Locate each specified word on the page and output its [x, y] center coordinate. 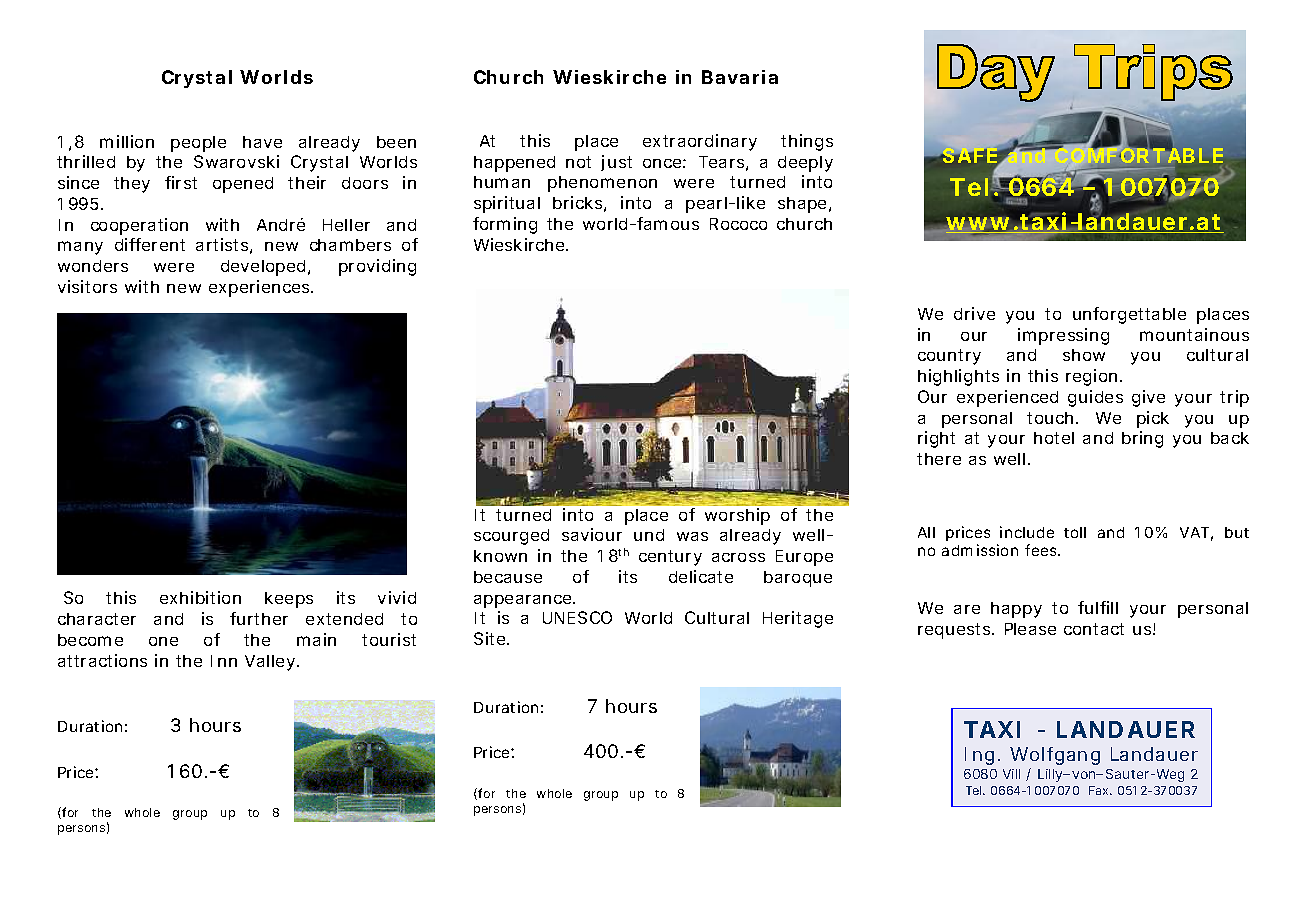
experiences [260, 288]
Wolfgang [1055, 756]
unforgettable [1129, 315]
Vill [1011, 774]
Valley [270, 663]
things [807, 142]
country [949, 357]
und [649, 535]
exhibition [200, 597]
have [262, 142]
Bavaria [740, 77]
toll [1075, 532]
